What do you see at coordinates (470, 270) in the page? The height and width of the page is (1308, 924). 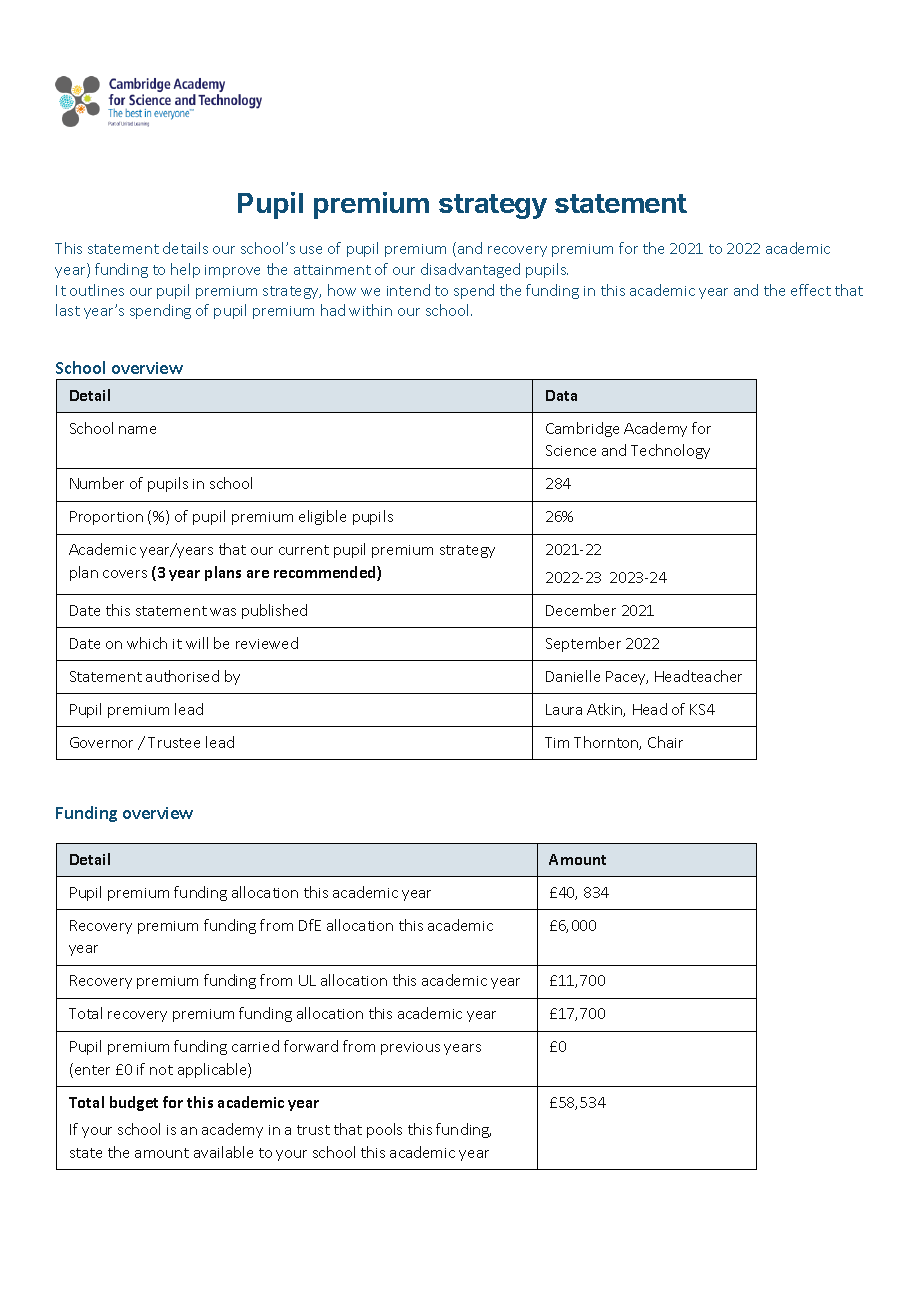 I see `disadvantaged` at bounding box center [470, 270].
